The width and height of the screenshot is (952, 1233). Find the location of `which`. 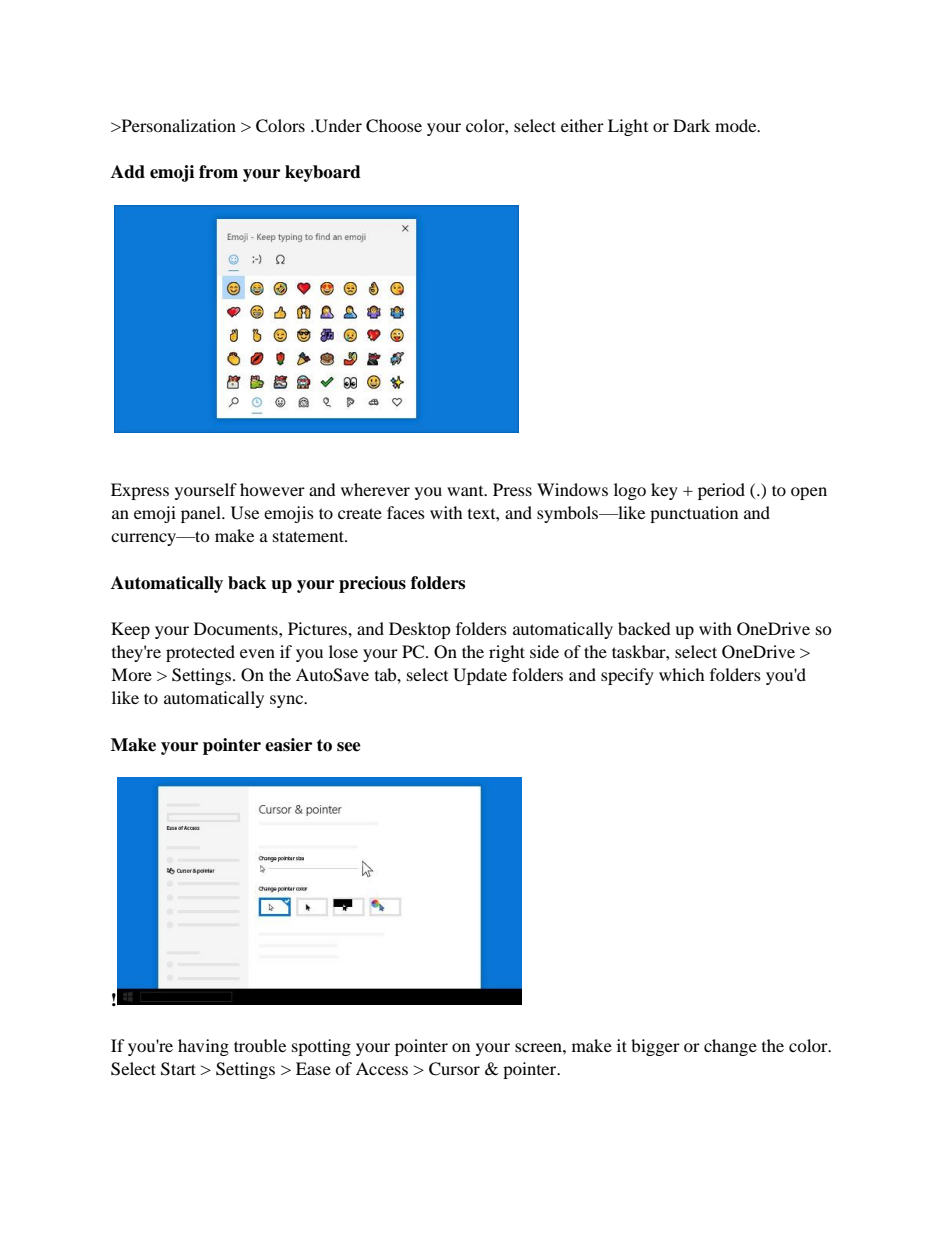

which is located at coordinates (682, 674).
